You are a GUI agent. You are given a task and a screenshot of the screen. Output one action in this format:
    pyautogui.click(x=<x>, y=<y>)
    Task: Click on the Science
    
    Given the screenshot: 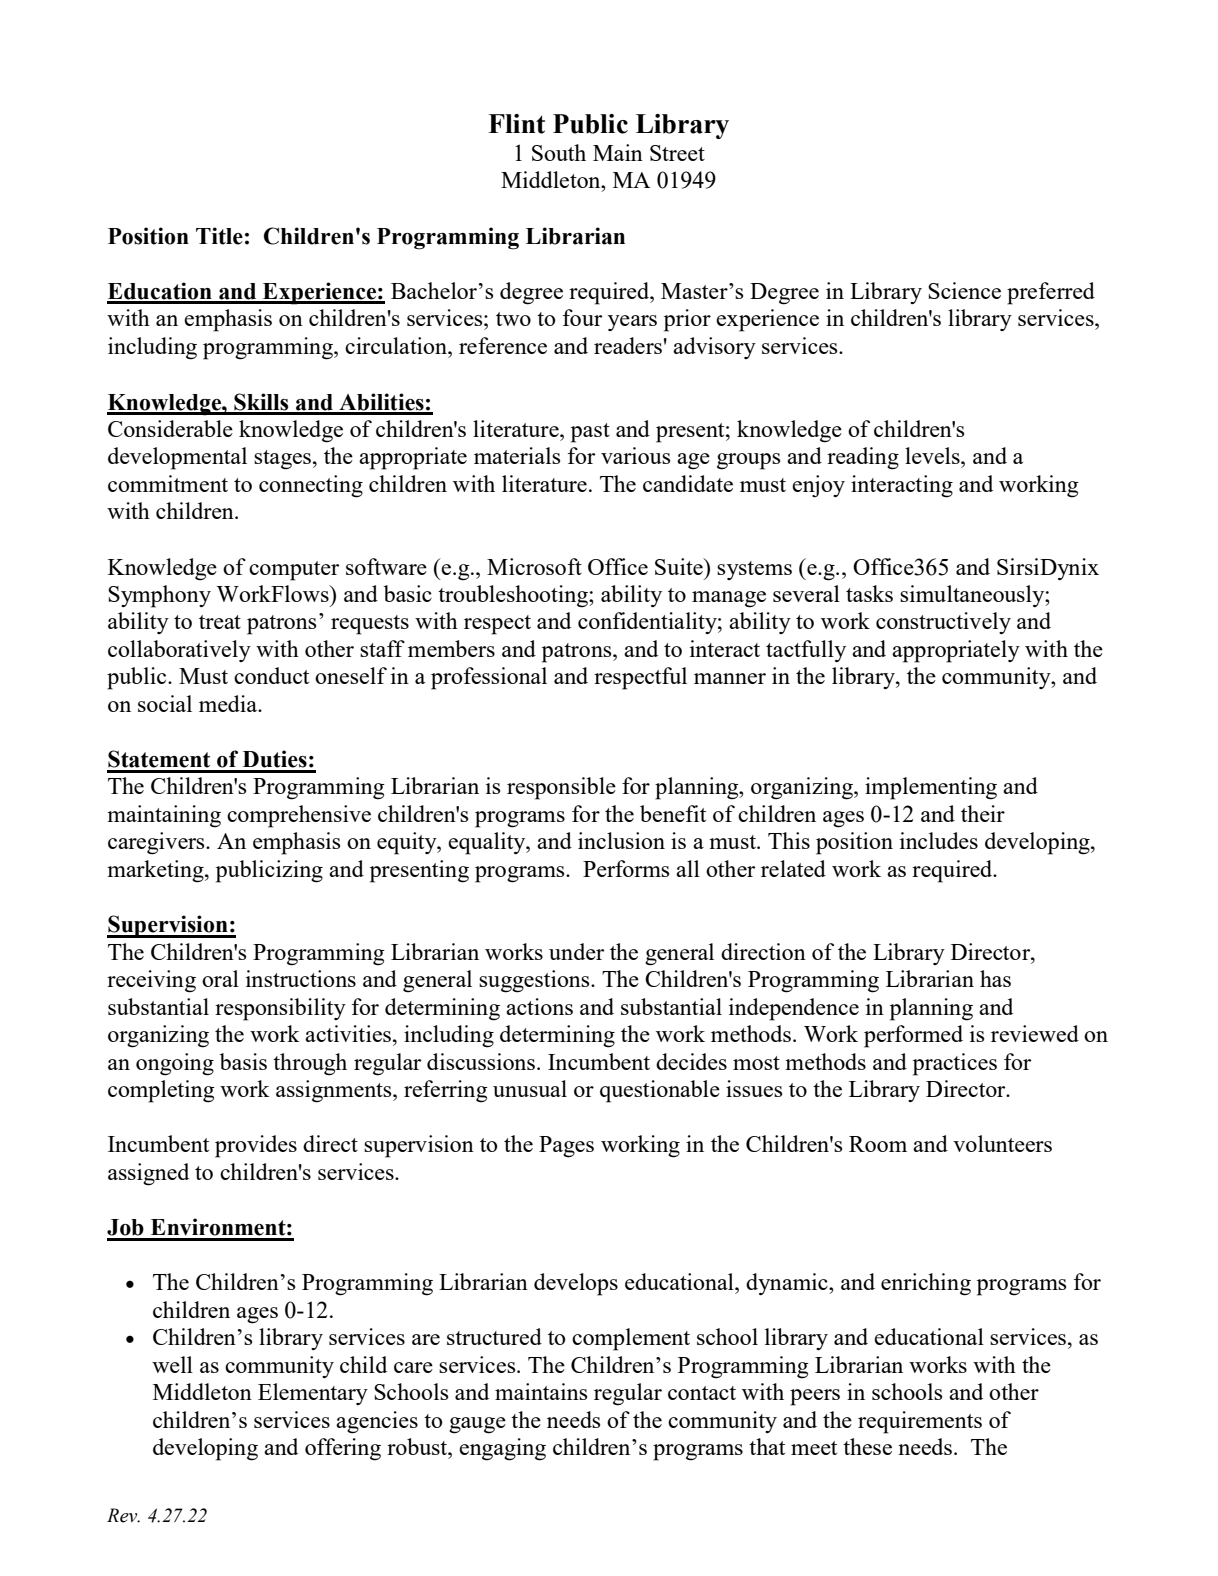 What is the action you would take?
    pyautogui.click(x=964, y=290)
